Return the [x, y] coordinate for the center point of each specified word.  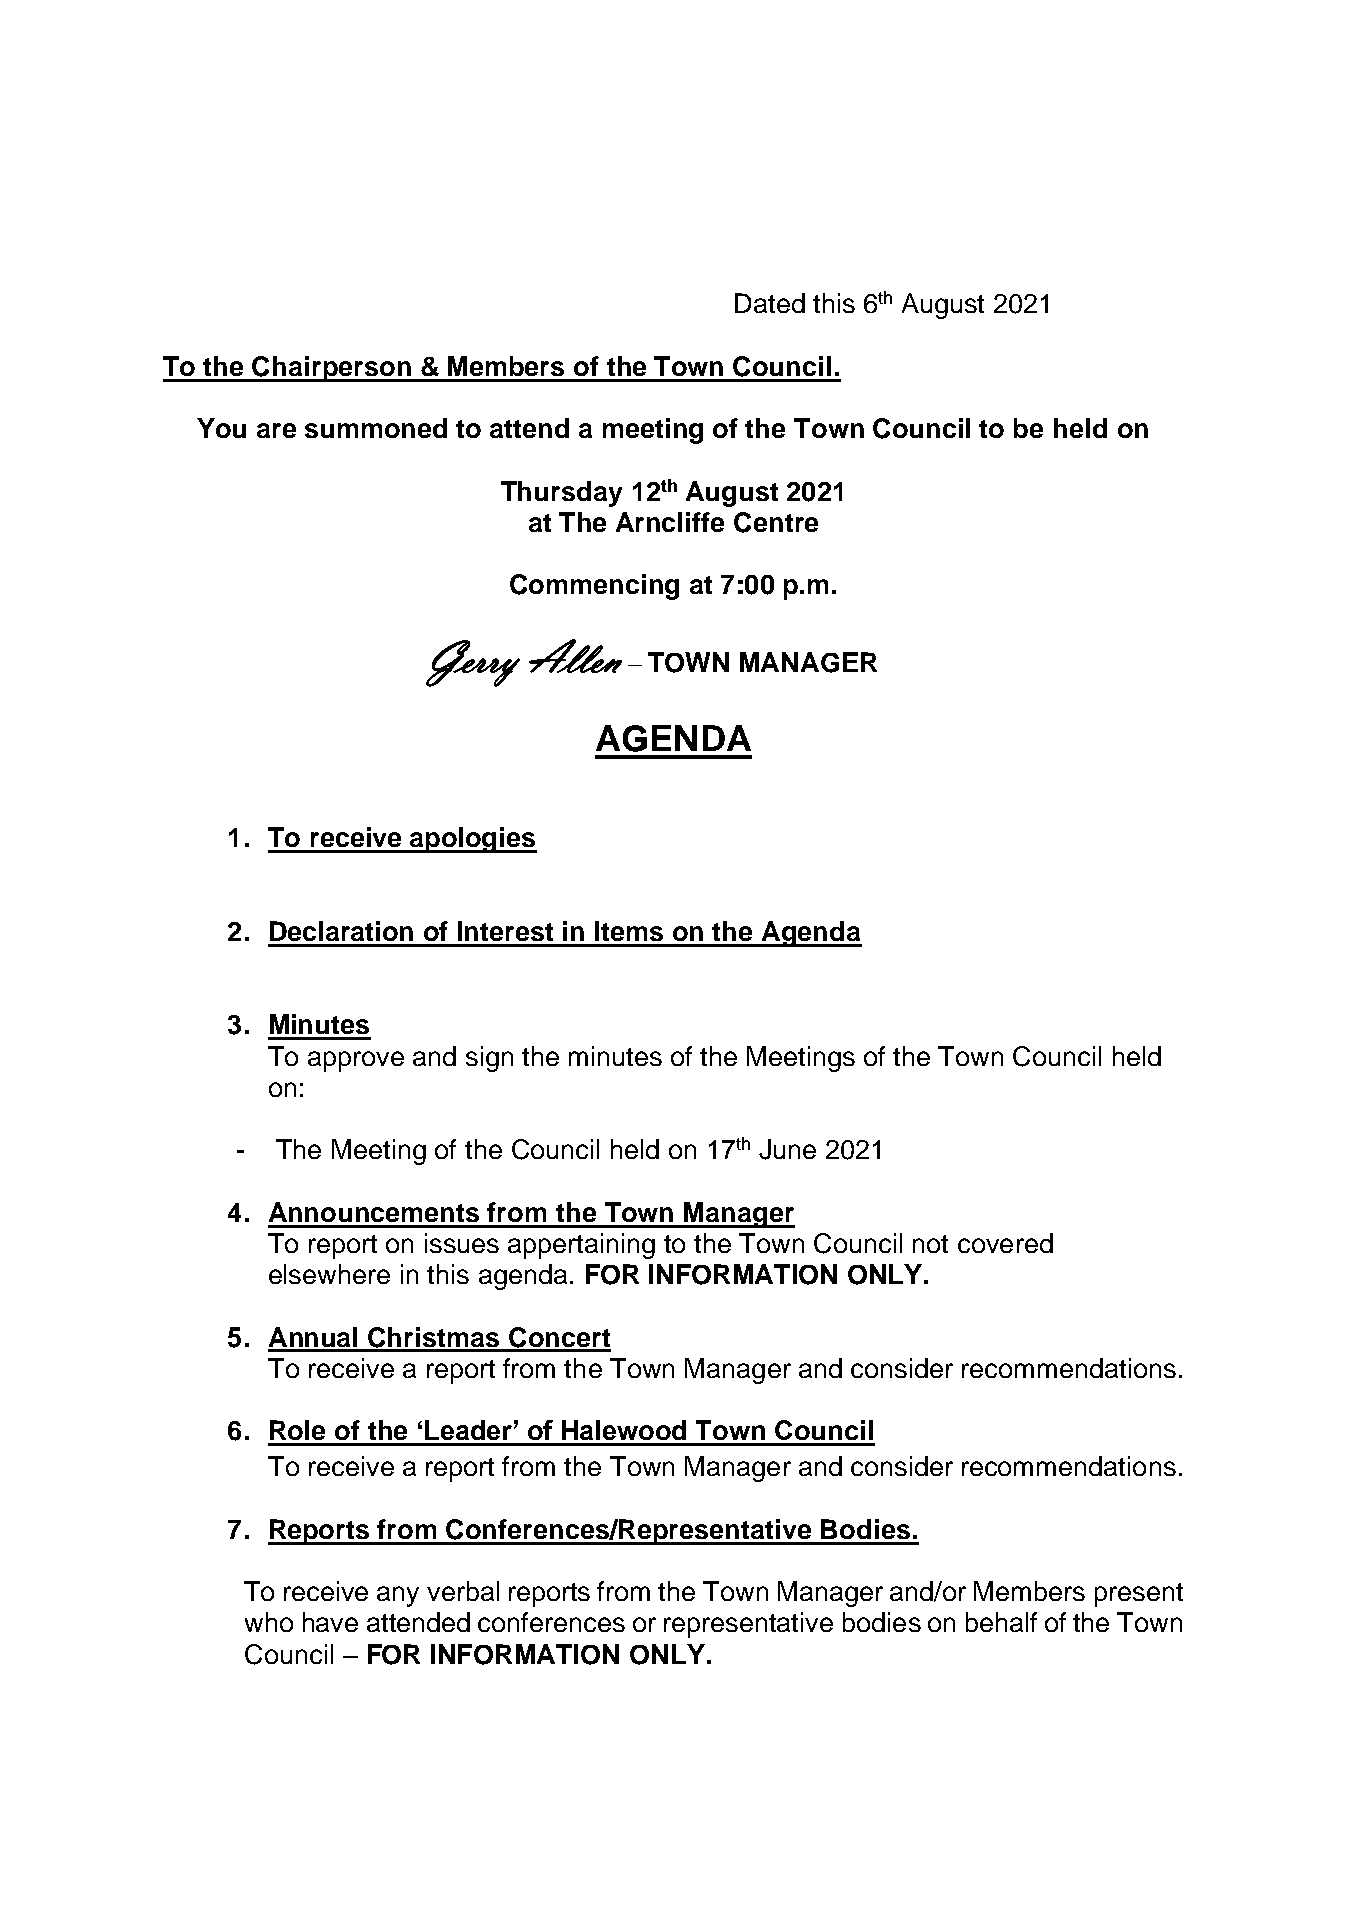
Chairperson [332, 369]
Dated [770, 303]
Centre [776, 522]
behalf [1001, 1622]
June [787, 1149]
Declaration [341, 931]
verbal [463, 1591]
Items [629, 931]
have [330, 1622]
